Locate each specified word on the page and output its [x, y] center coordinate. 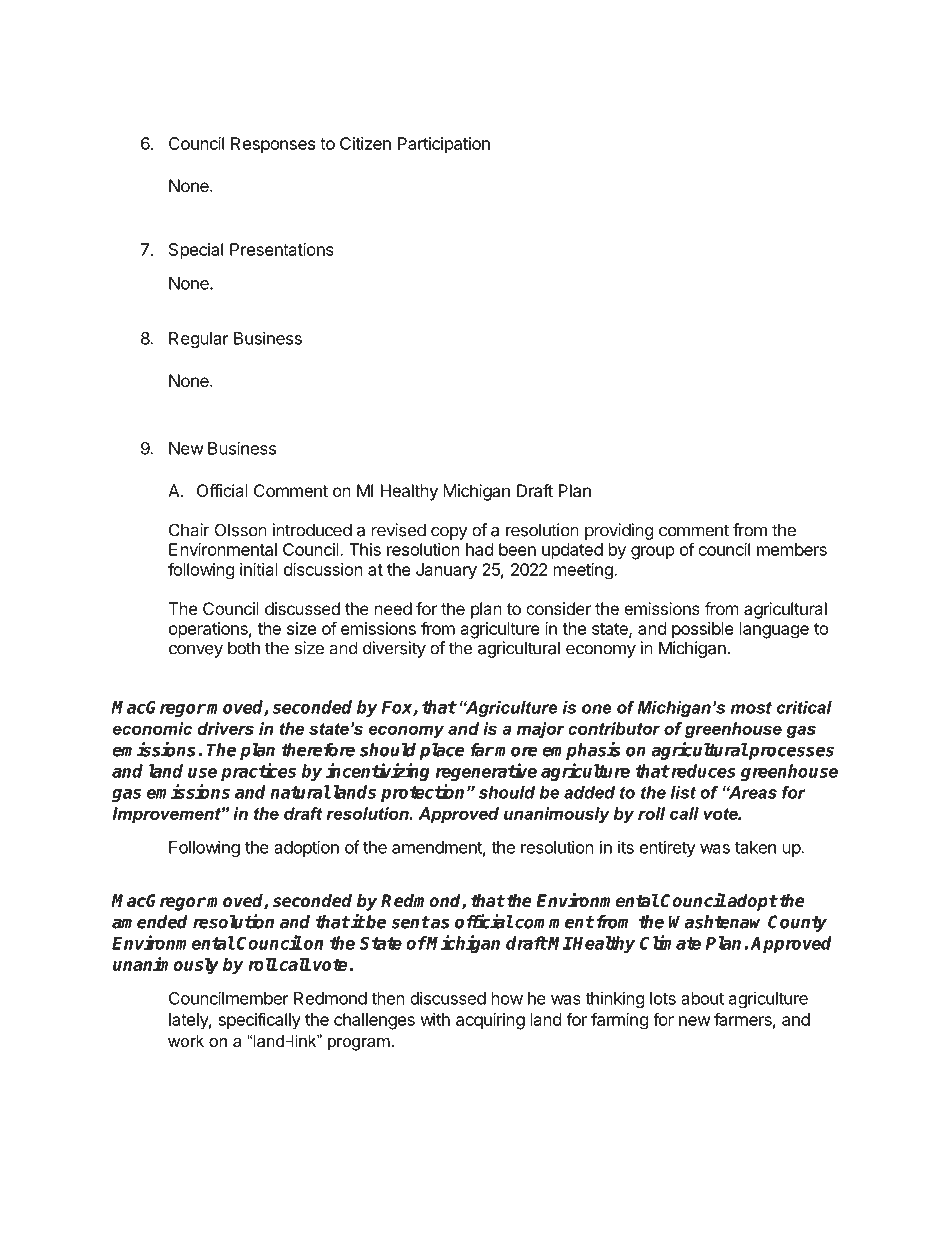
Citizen [365, 143]
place [441, 751]
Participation [444, 145]
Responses [273, 145]
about [702, 998]
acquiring [490, 1021]
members [792, 549]
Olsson [241, 530]
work [186, 1040]
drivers [226, 728]
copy [449, 533]
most [751, 708]
